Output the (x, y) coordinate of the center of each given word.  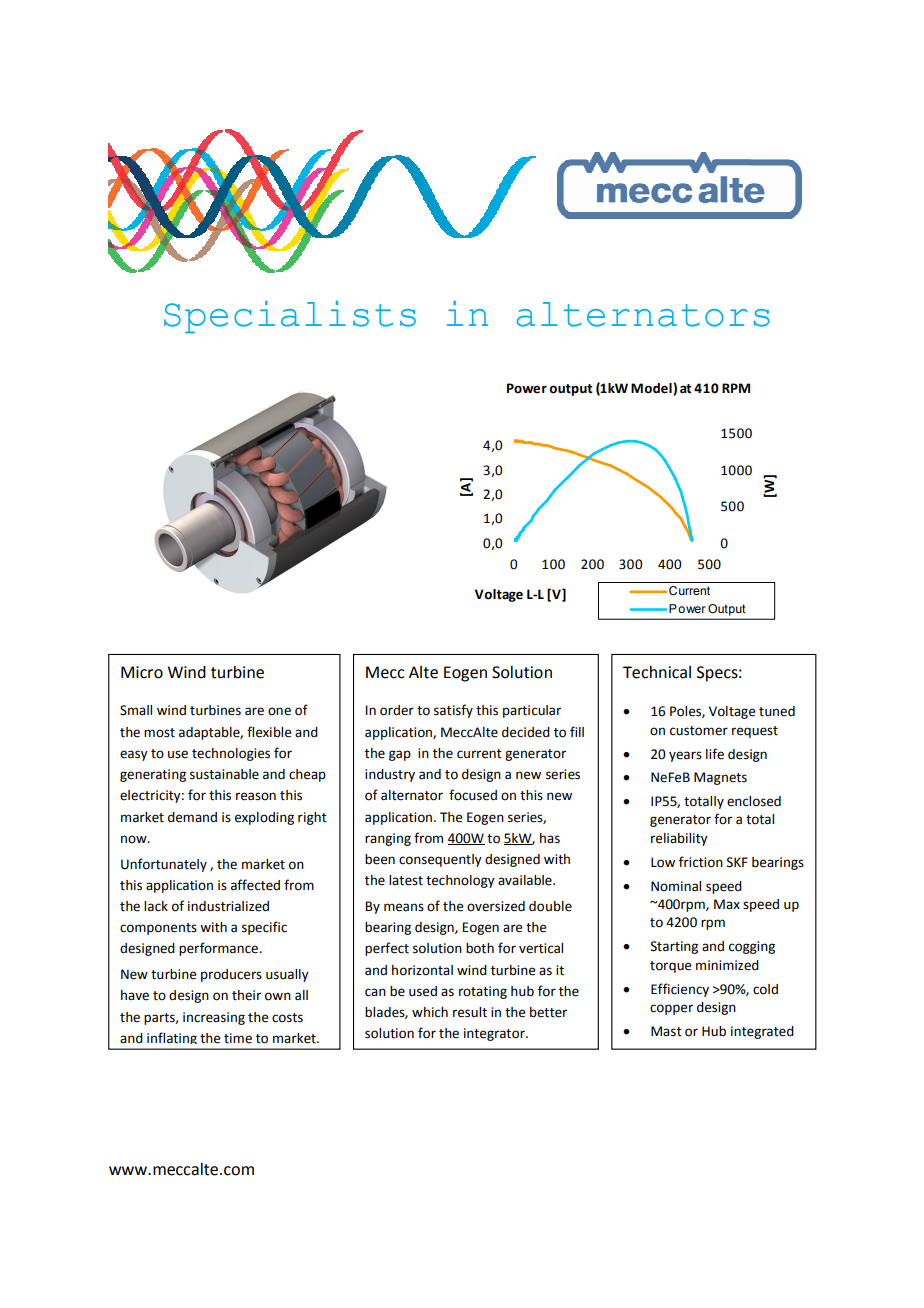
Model (651, 388)
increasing (214, 1018)
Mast (666, 1031)
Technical (657, 672)
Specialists (290, 317)
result (470, 1012)
